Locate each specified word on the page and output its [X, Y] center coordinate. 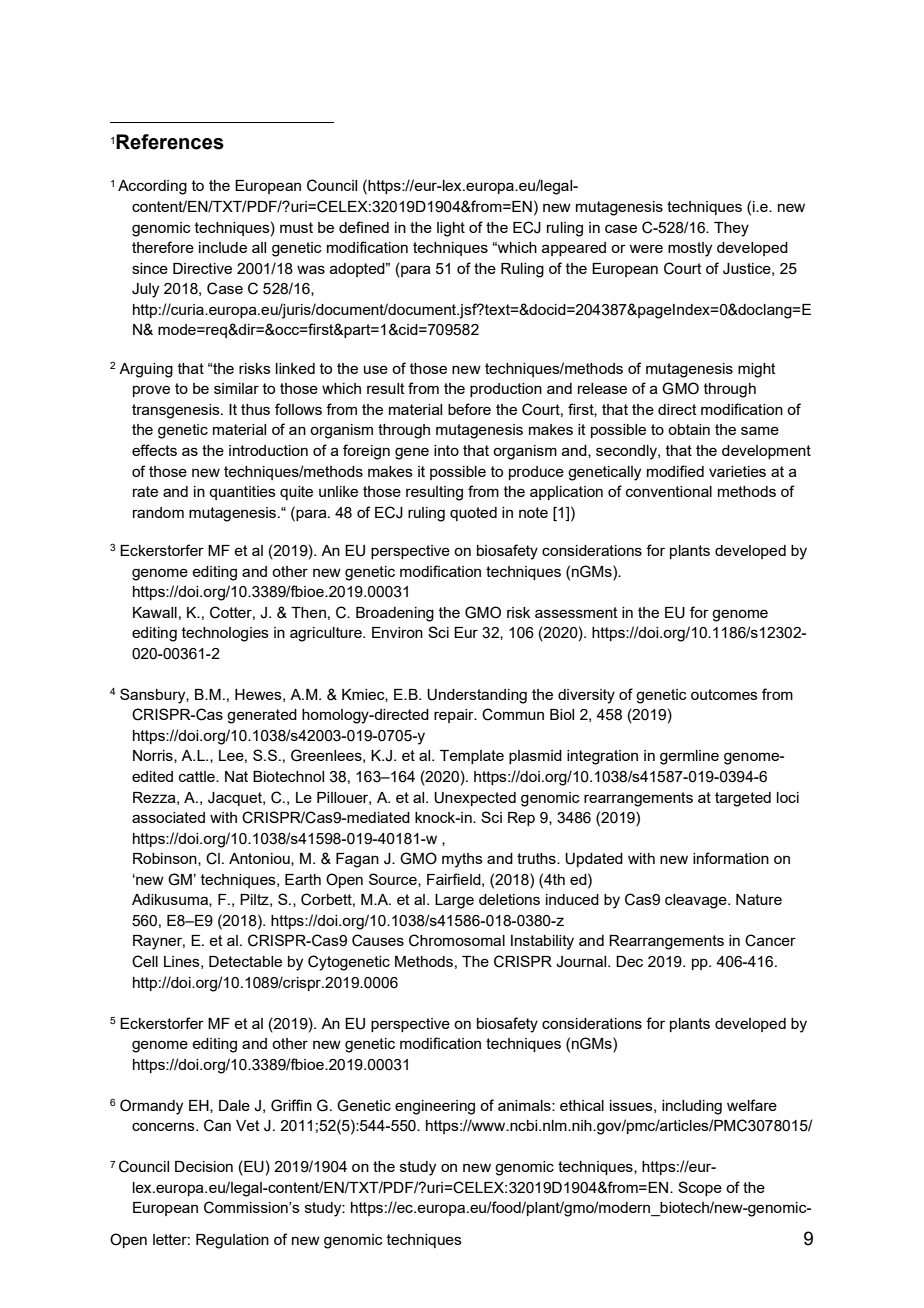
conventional [669, 491]
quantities [242, 493]
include [223, 247]
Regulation [232, 1241]
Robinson [166, 859]
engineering [435, 1107]
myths [462, 860]
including [692, 1107]
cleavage [697, 901]
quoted [473, 514]
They [731, 229]
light [451, 229]
